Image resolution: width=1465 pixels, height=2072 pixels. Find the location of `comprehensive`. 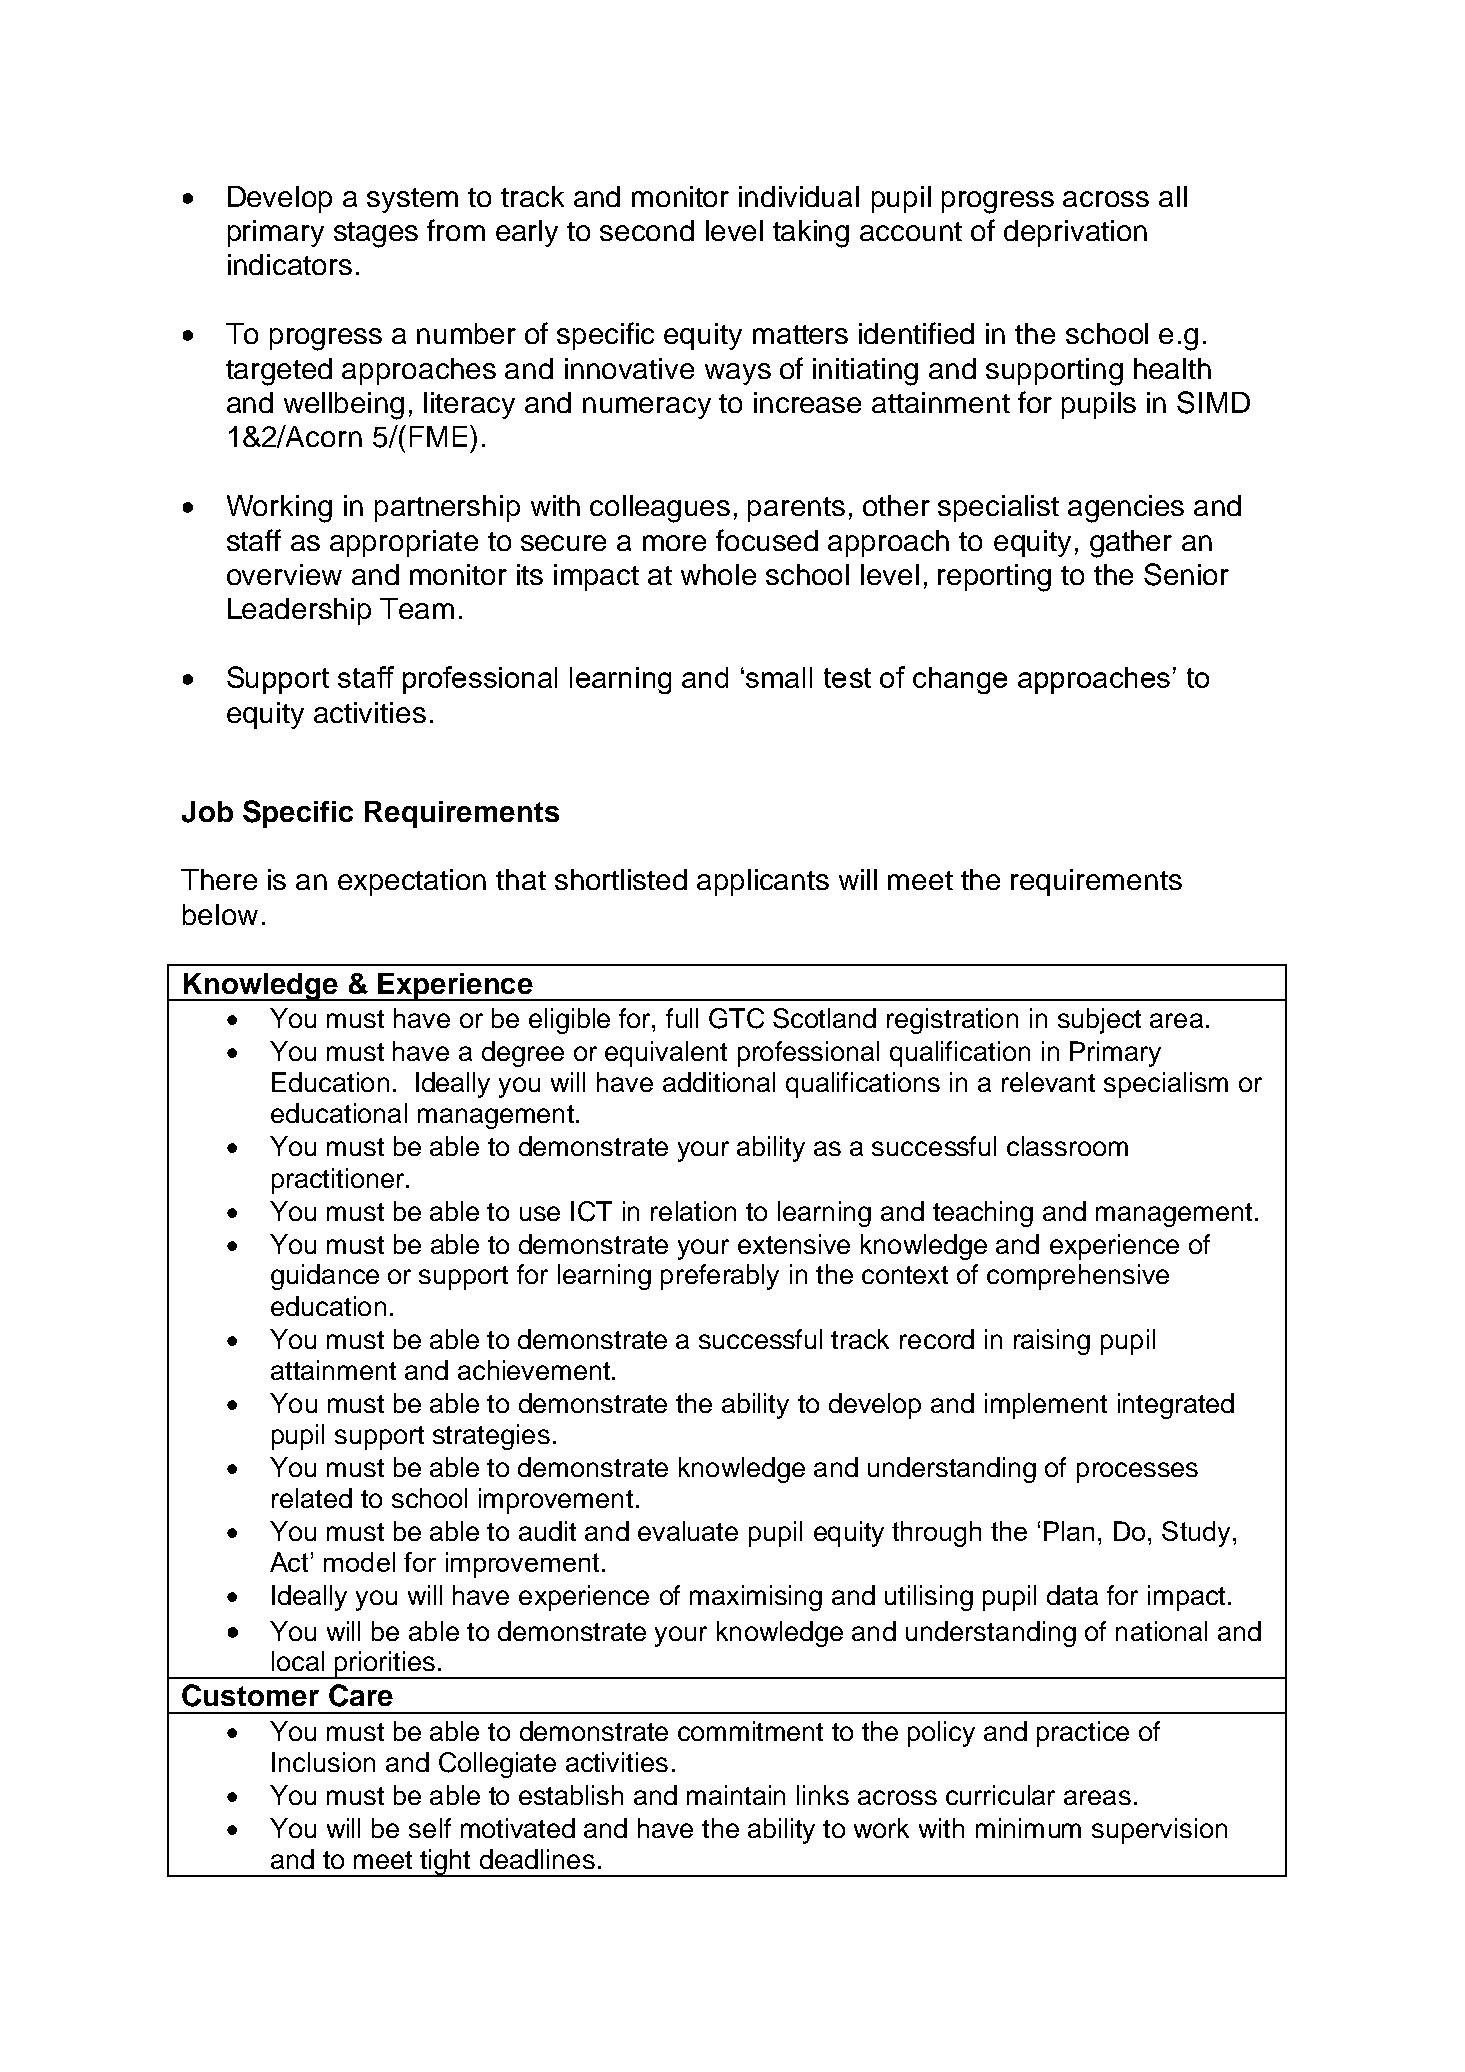

comprehensive is located at coordinates (1078, 1277).
